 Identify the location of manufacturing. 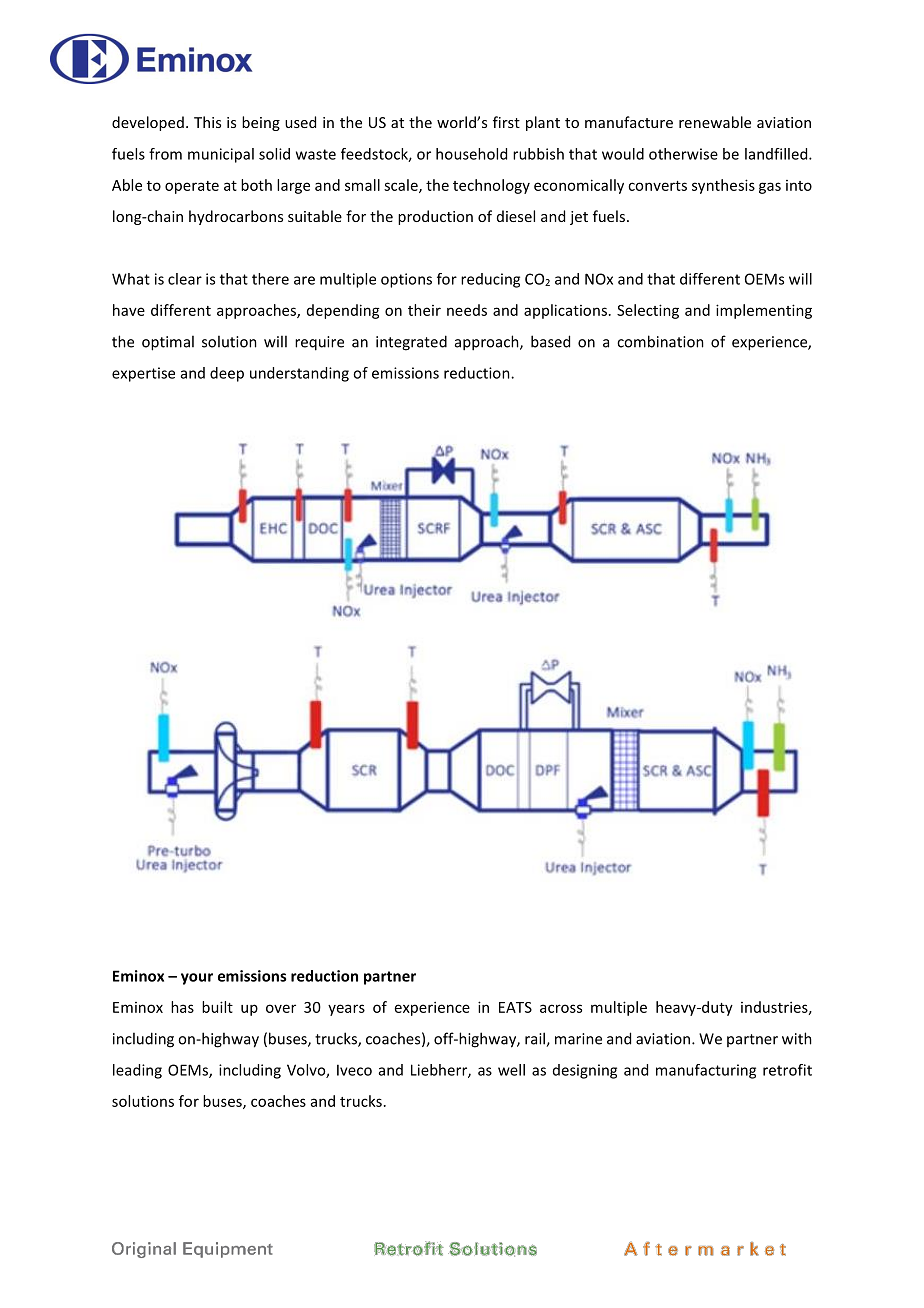
(706, 1071).
